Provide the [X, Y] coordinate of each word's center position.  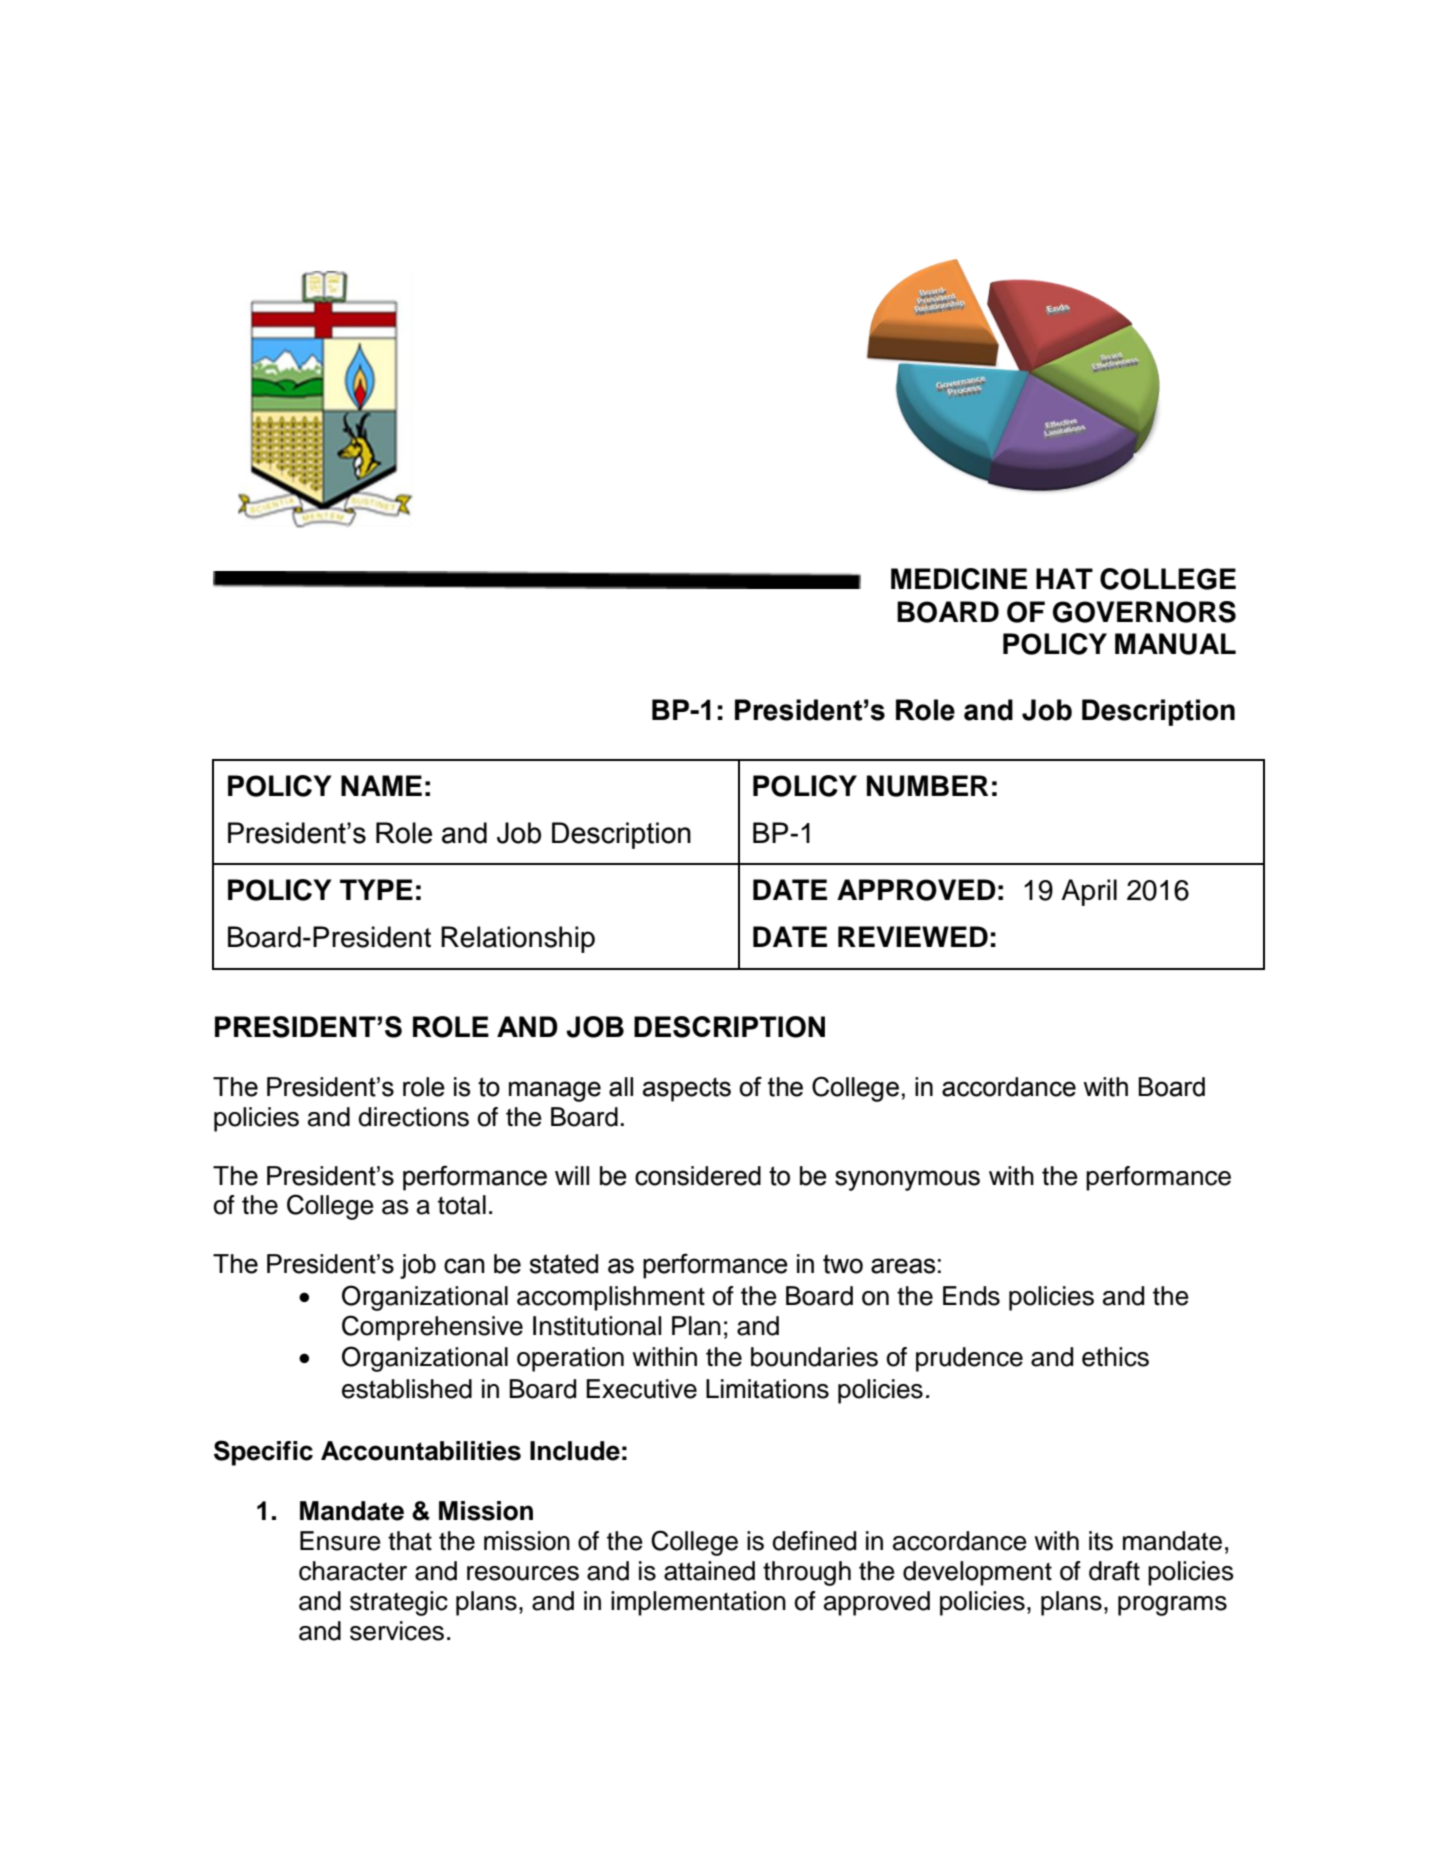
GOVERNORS [1144, 612]
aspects [687, 1089]
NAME [381, 785]
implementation [698, 1603]
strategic [399, 1603]
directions [413, 1117]
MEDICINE [959, 579]
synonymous [907, 1180]
